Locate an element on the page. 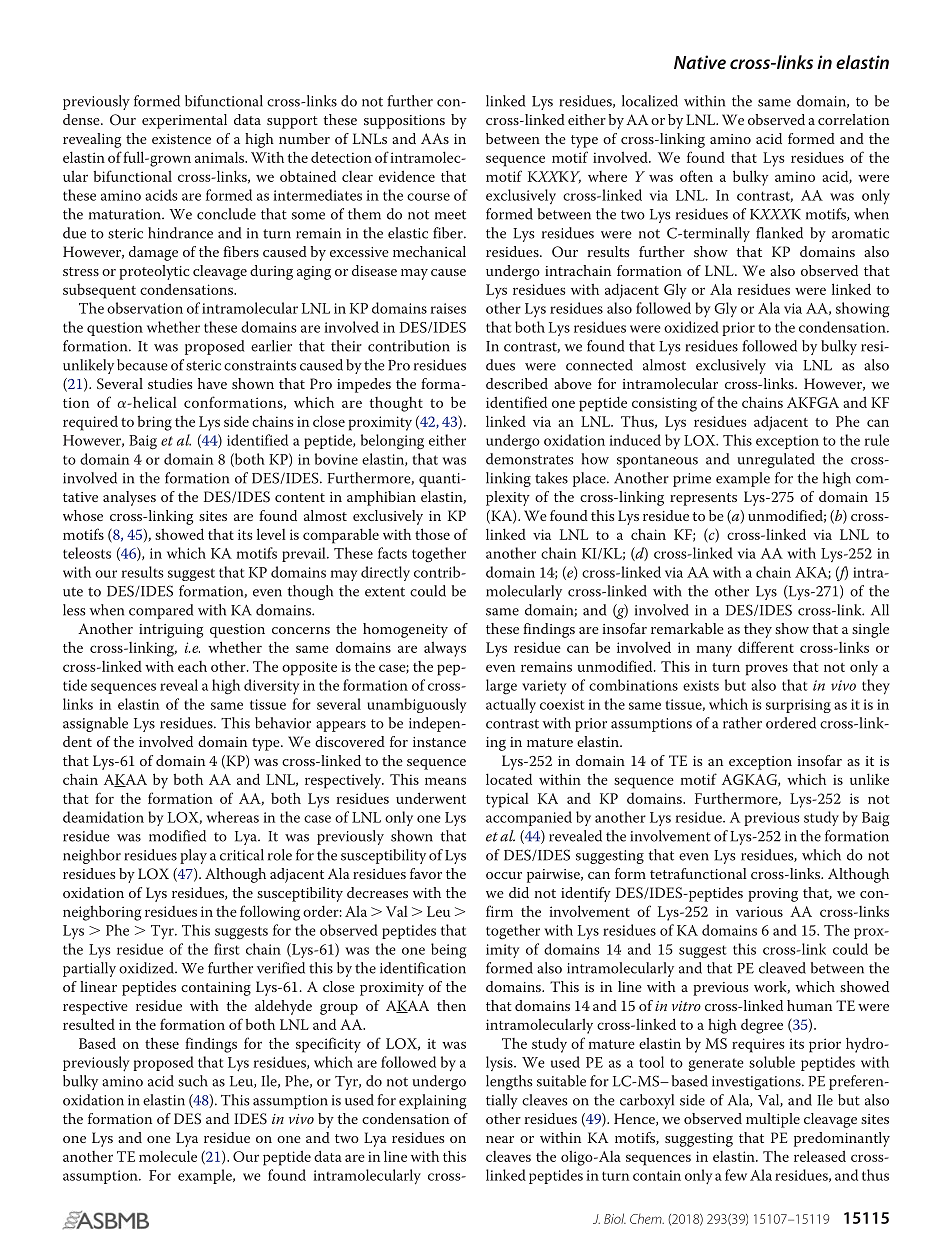 This page has width=952, height=1256. intriguing is located at coordinates (171, 631).
